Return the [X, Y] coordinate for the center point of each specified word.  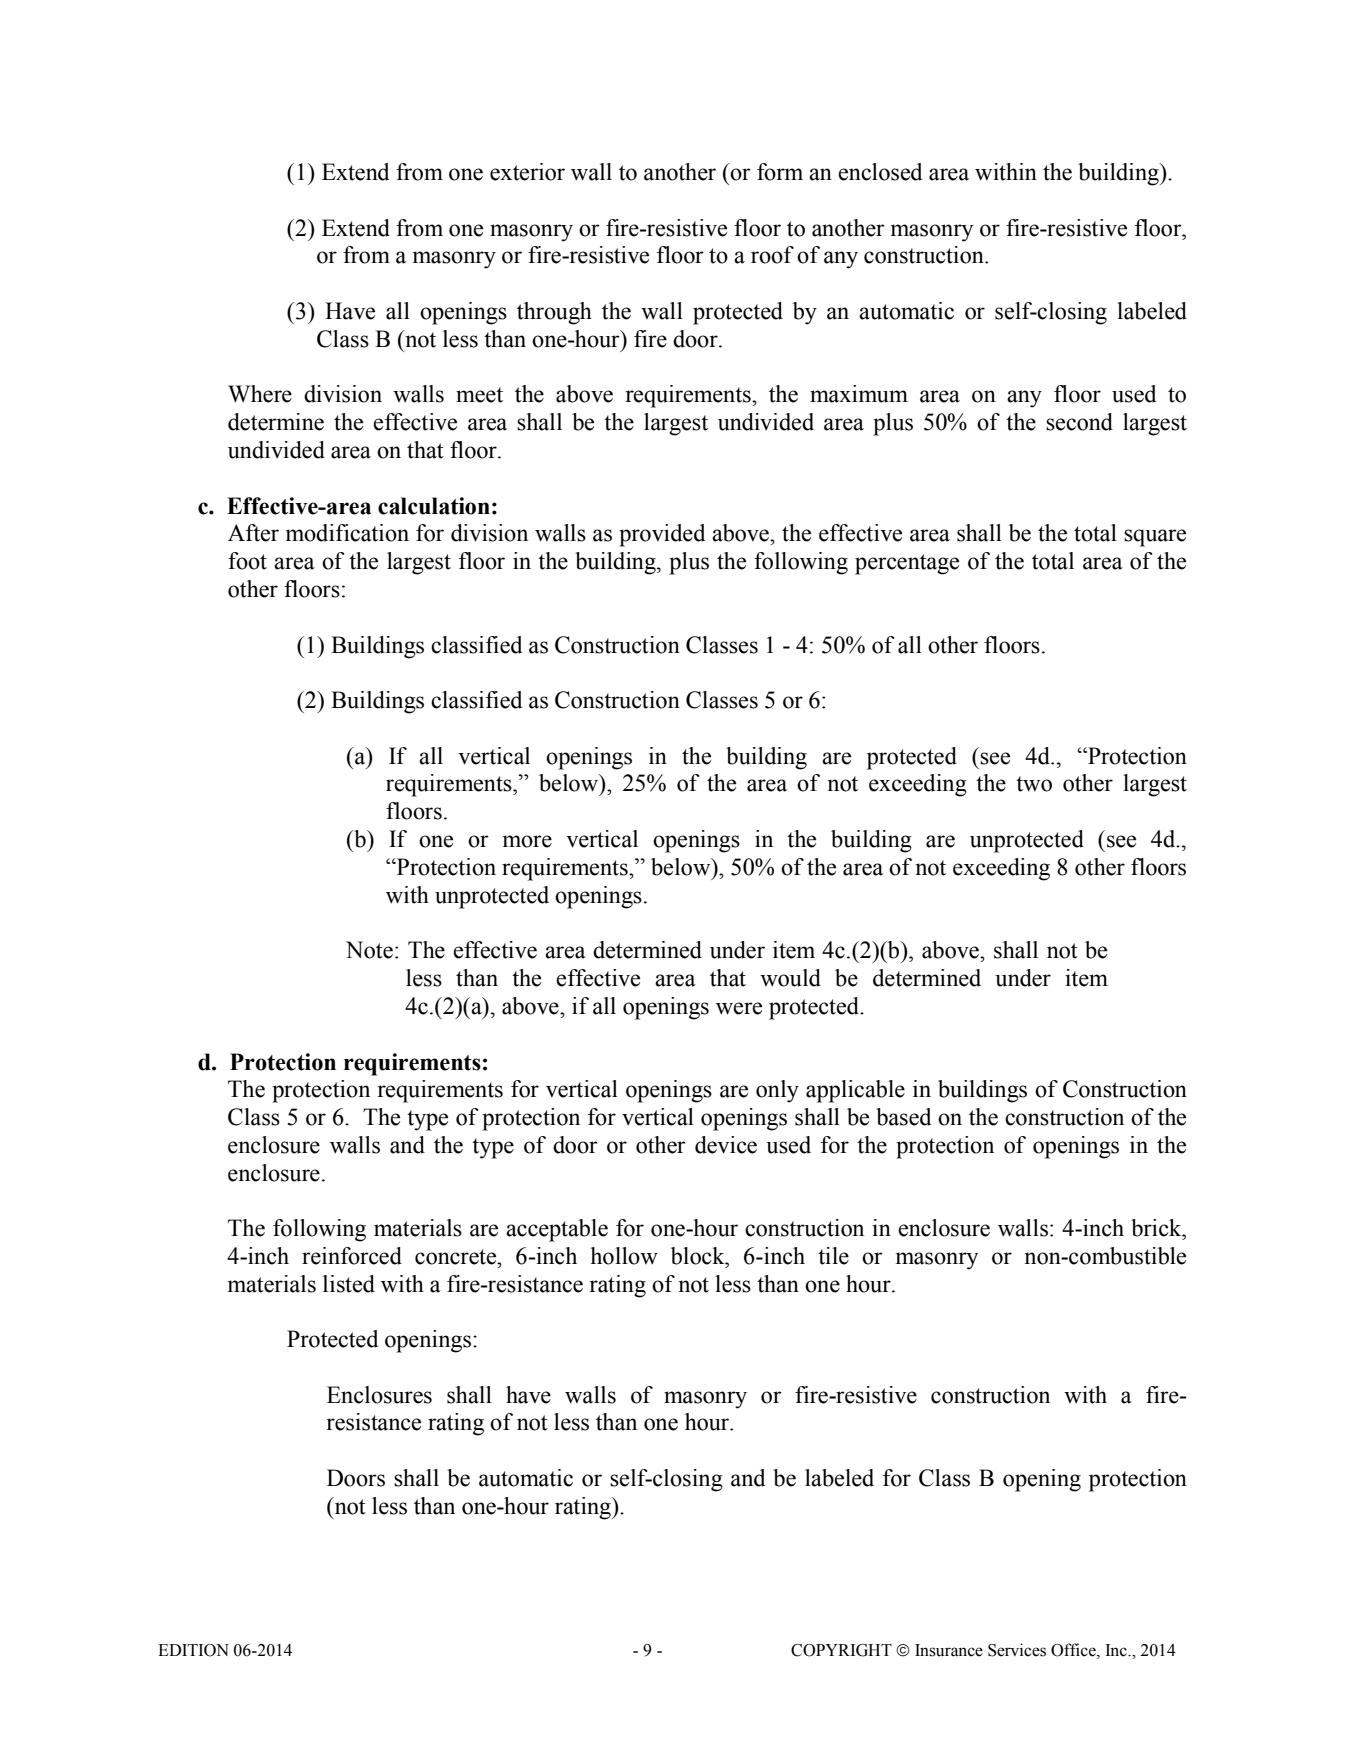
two [1034, 784]
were [739, 1008]
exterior [527, 172]
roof [772, 255]
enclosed [880, 172]
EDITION [193, 1650]
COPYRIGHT [841, 1650]
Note [369, 950]
